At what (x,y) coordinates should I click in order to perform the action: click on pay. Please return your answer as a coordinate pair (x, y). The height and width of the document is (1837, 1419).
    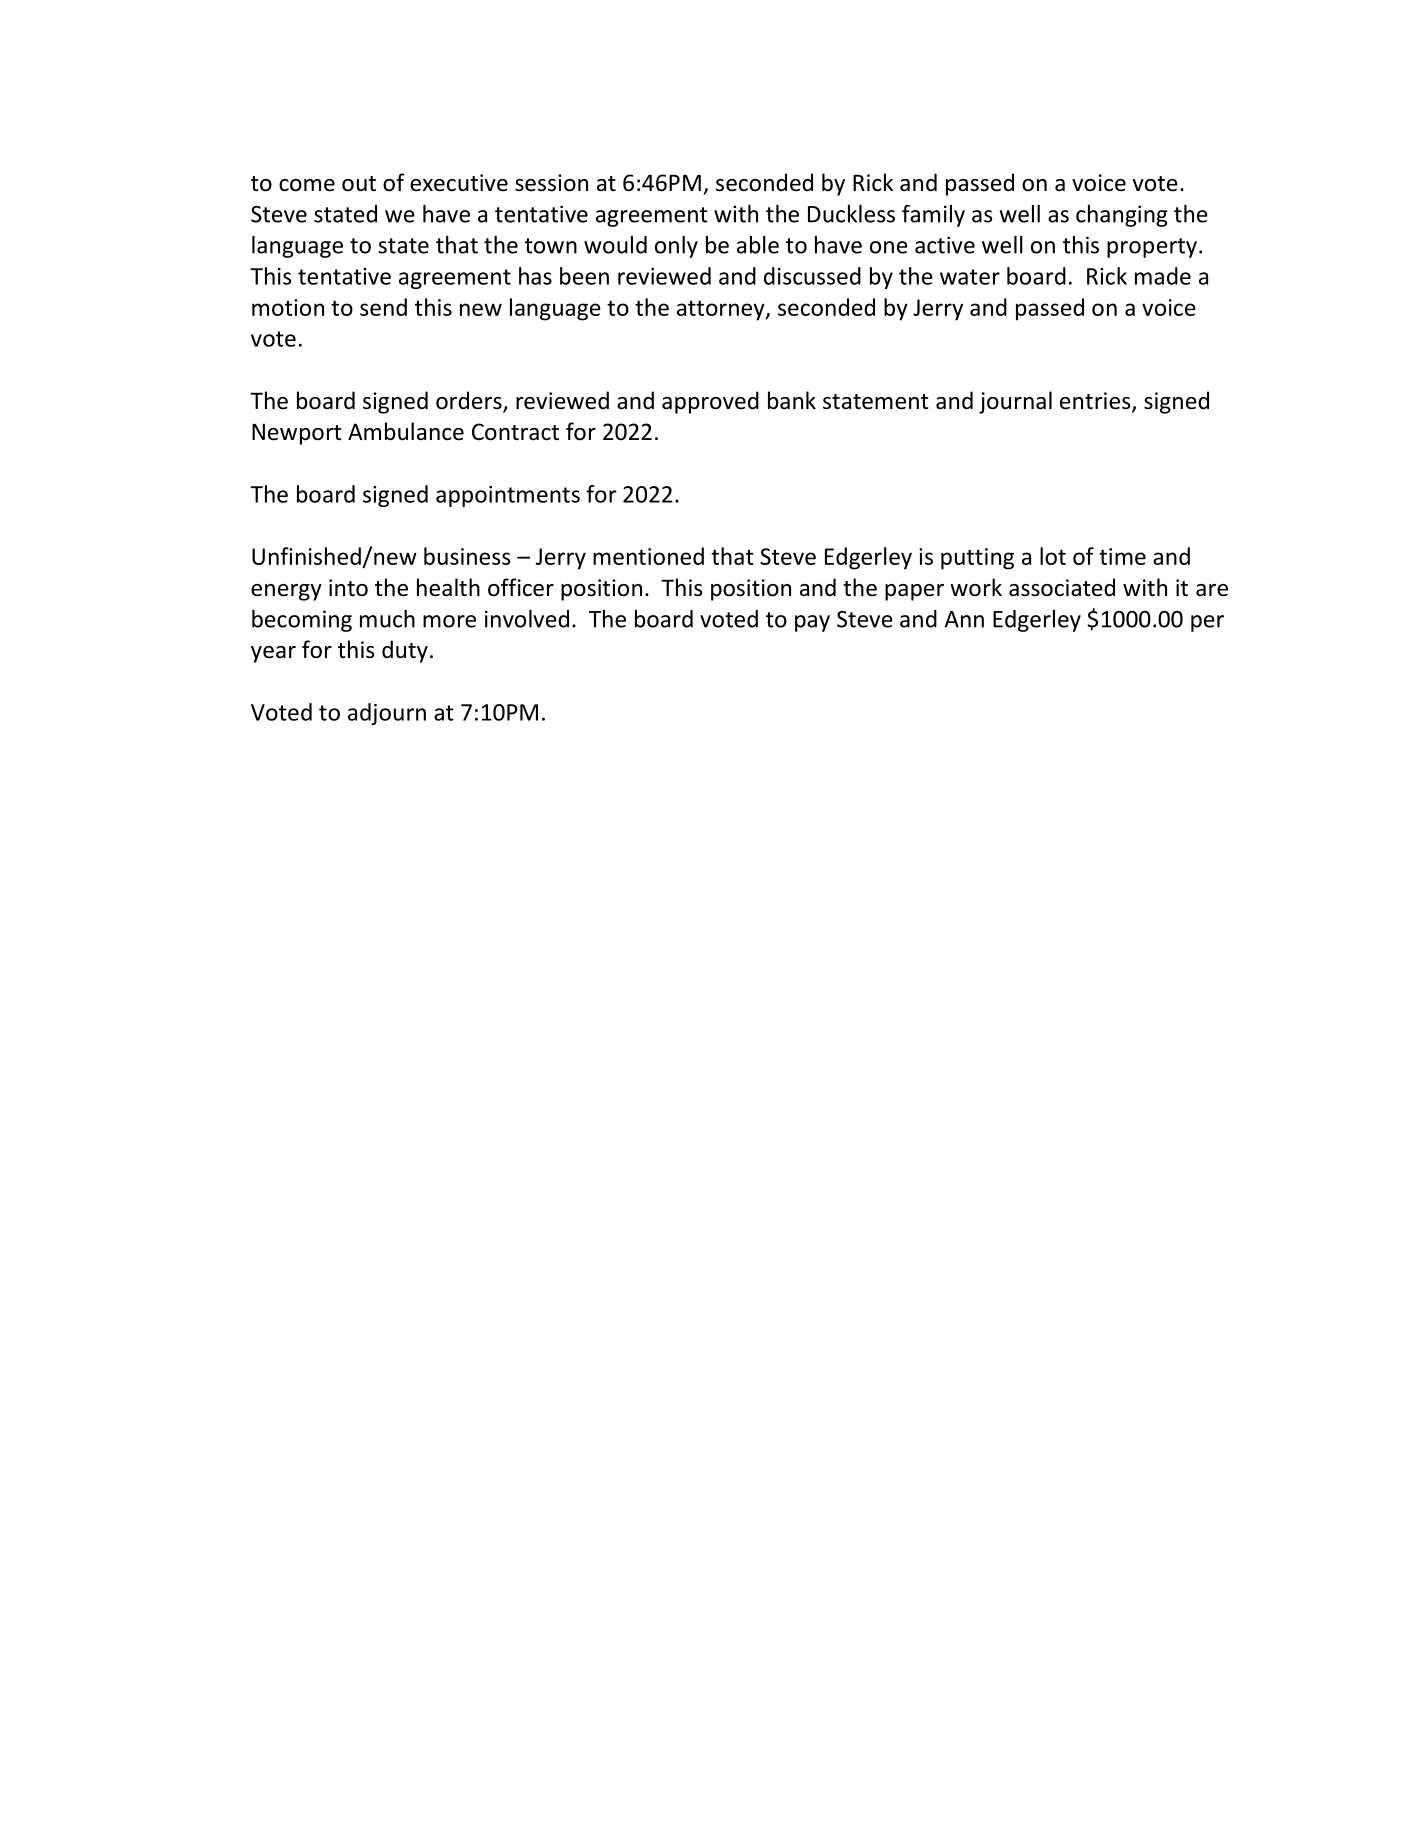
    Looking at the image, I should click on (812, 623).
